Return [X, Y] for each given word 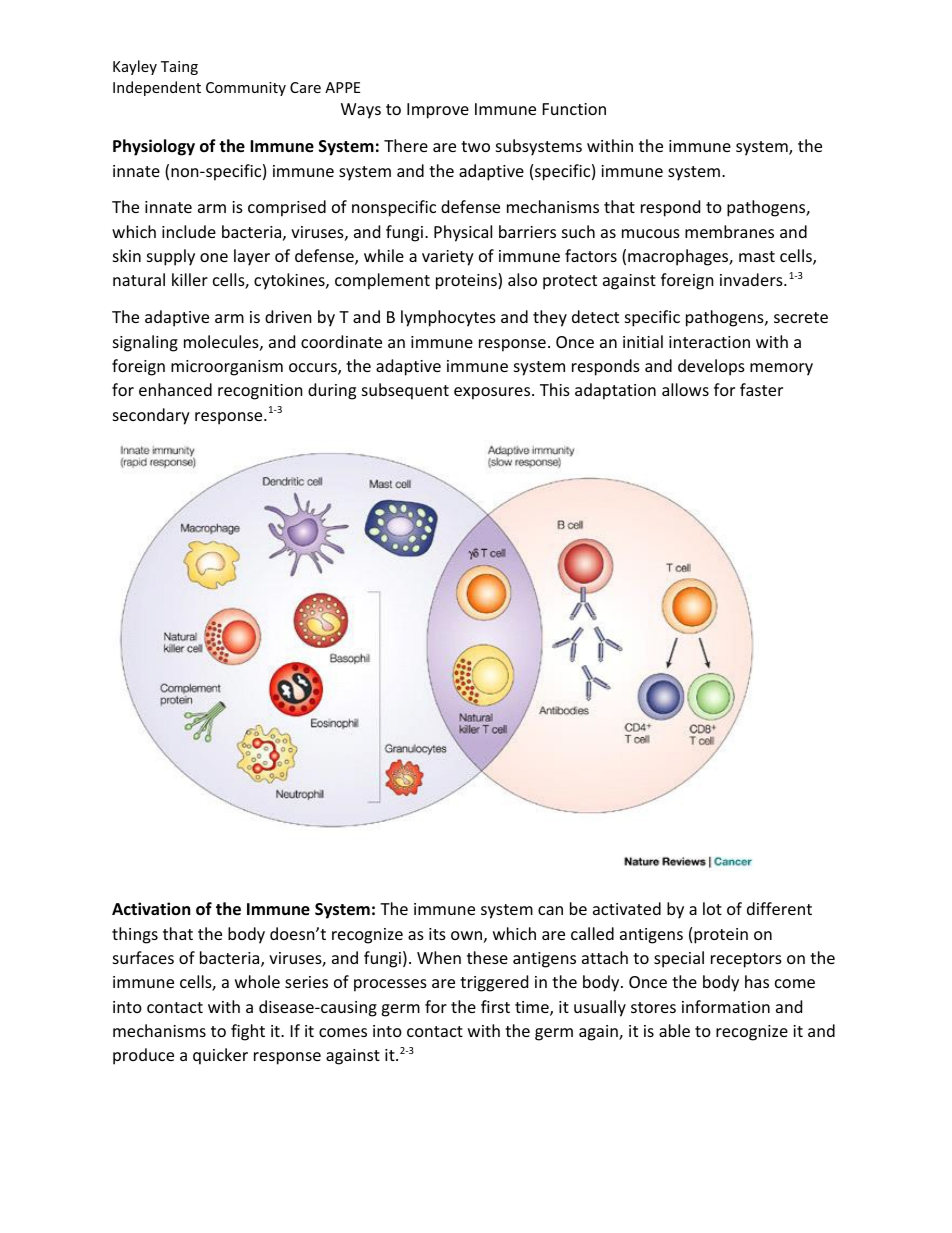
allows [685, 389]
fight [248, 1032]
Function [574, 109]
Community [246, 89]
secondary [151, 416]
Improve [438, 111]
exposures [493, 393]
